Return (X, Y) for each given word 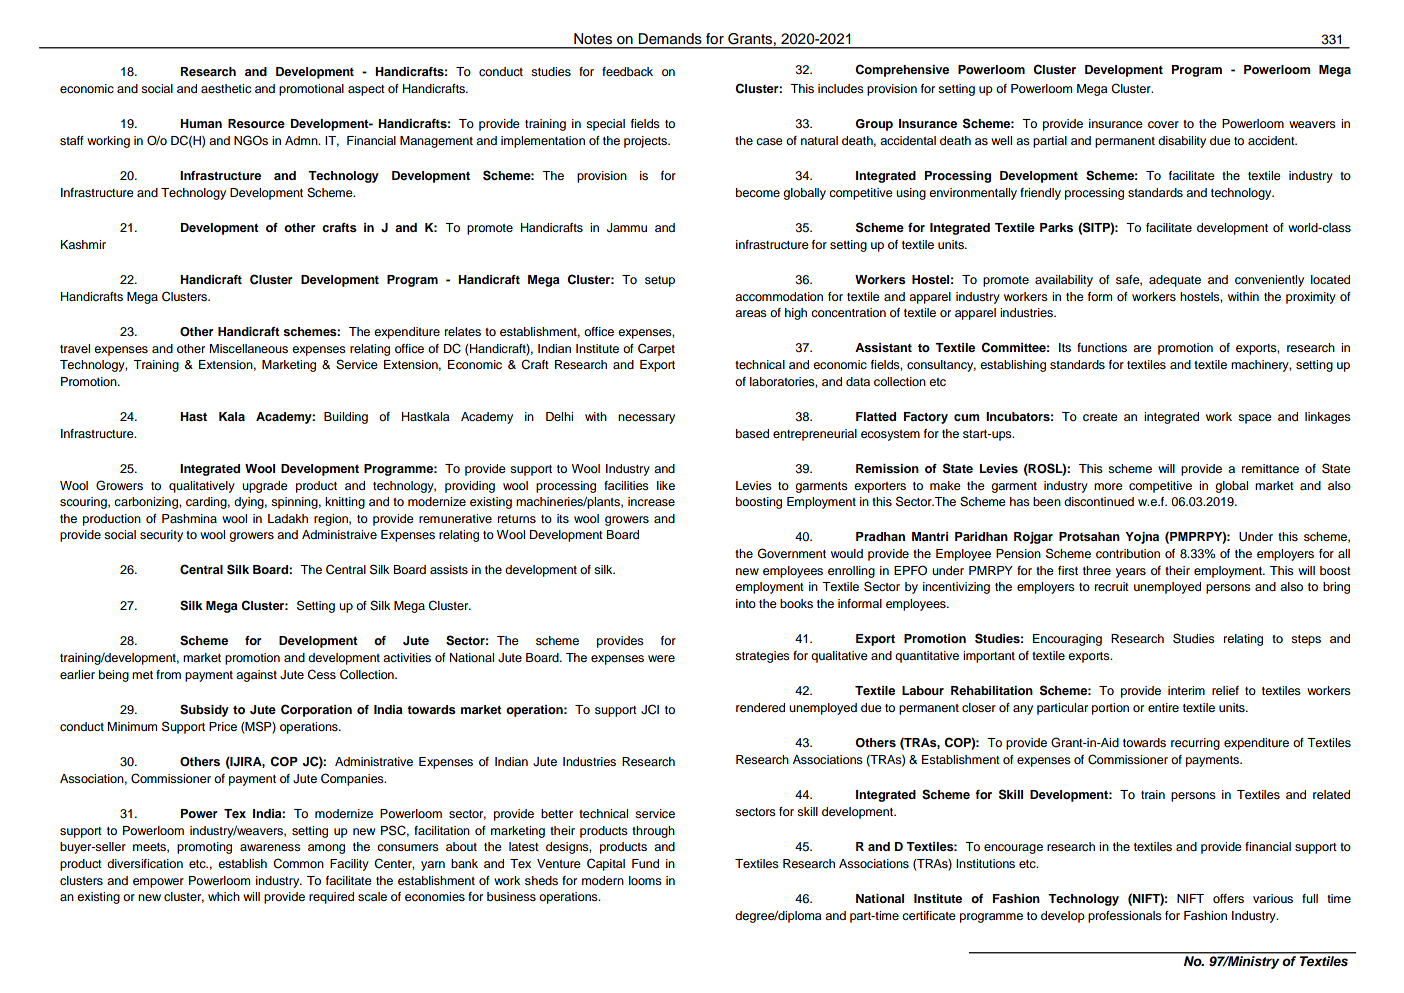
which (224, 896)
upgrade (265, 487)
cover (1163, 124)
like (666, 485)
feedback (627, 71)
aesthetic (226, 88)
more (1108, 486)
